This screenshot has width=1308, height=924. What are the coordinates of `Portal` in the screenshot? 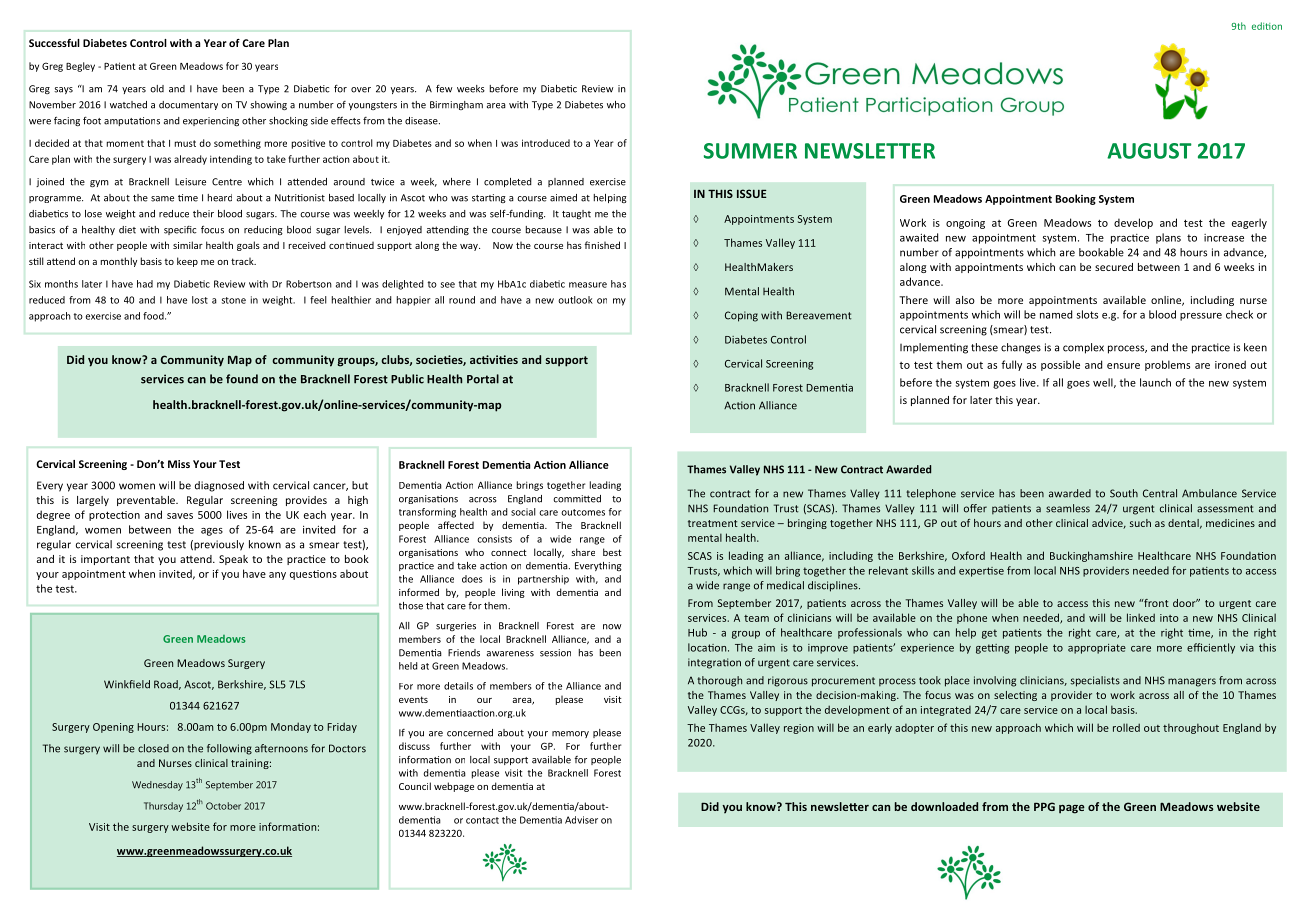 It's located at (483, 379).
